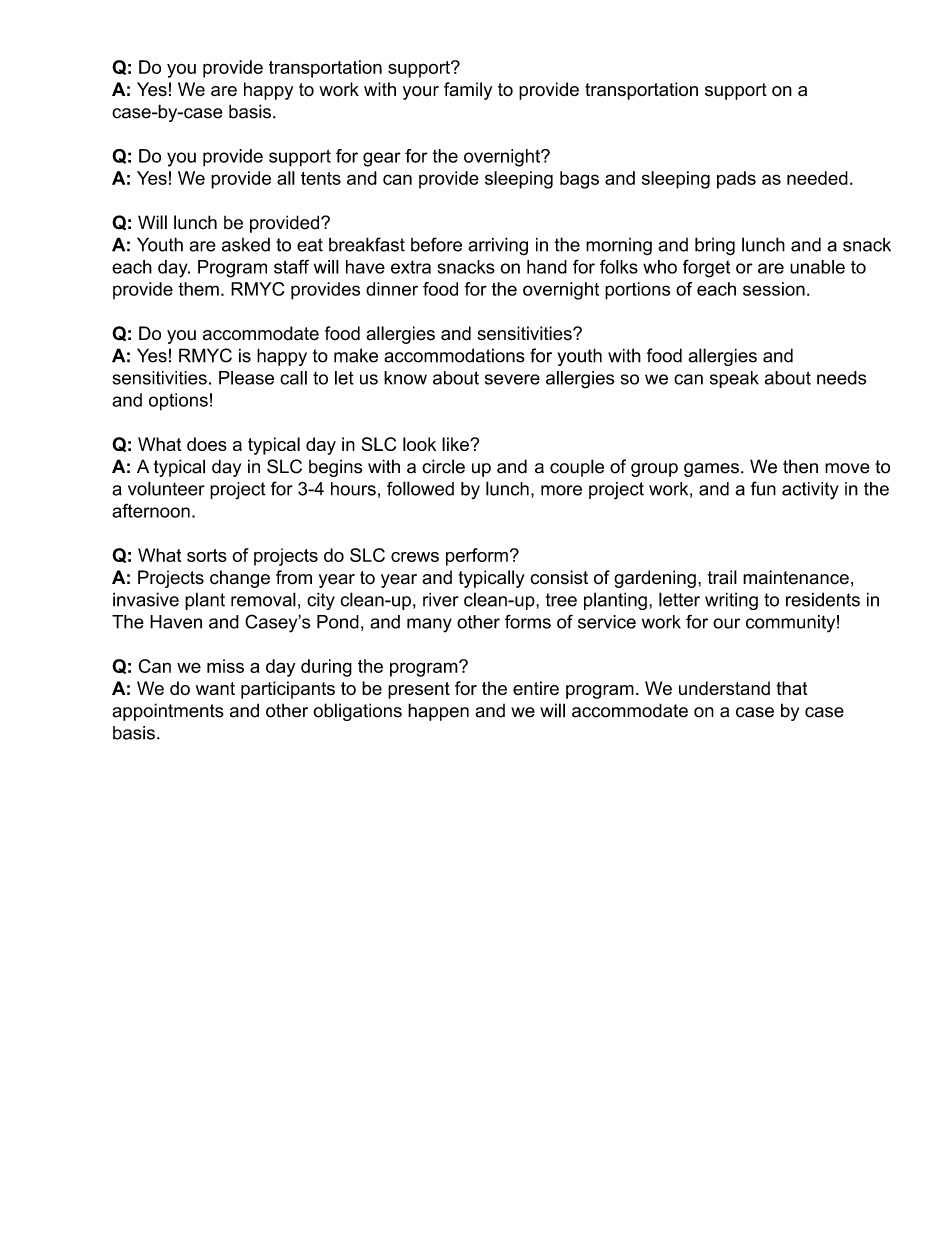 This screenshot has height=1233, width=952. Describe the element at coordinates (246, 245) in the screenshot. I see `asked` at that location.
